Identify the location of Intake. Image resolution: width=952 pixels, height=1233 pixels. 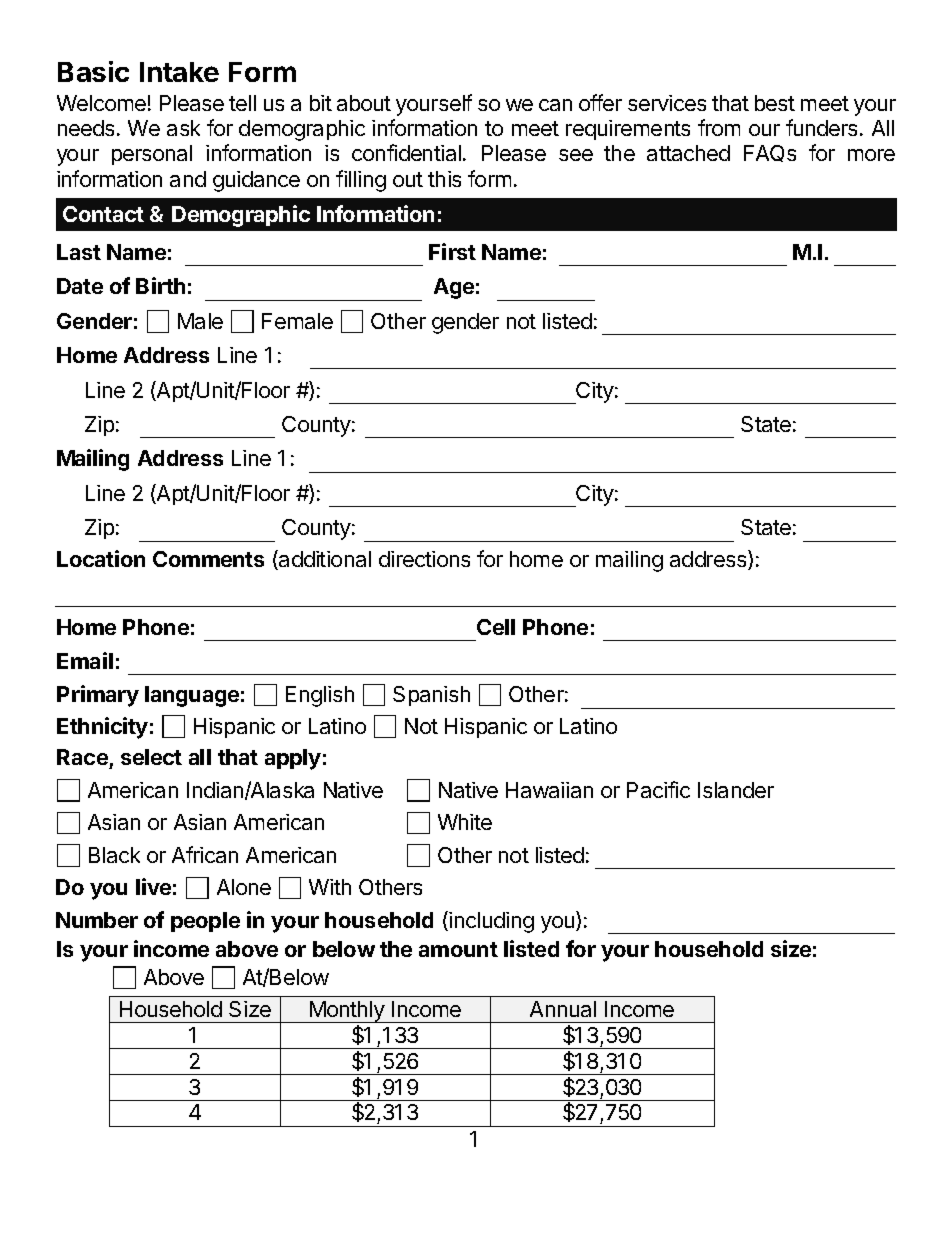
(179, 72).
